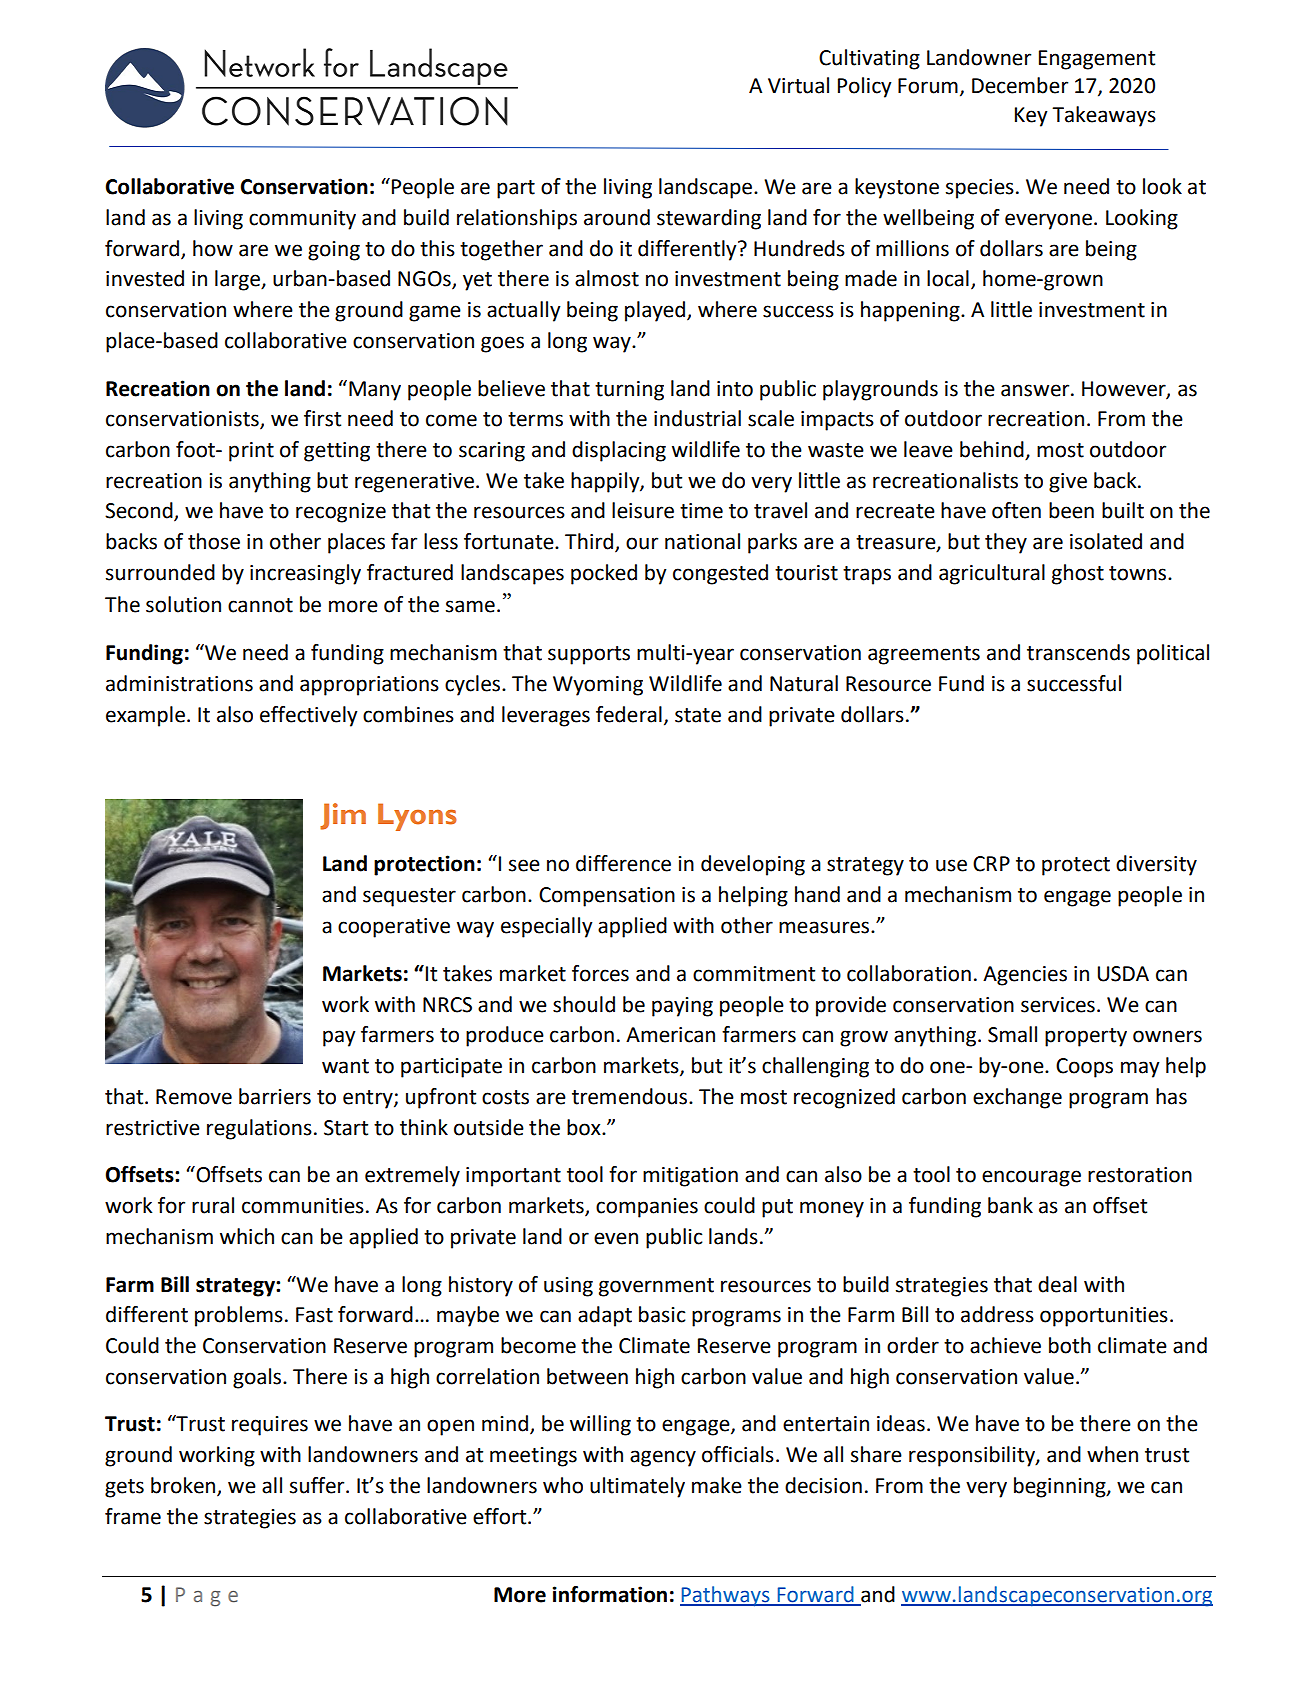  What do you see at coordinates (600, 973) in the image?
I see `forces` at bounding box center [600, 973].
